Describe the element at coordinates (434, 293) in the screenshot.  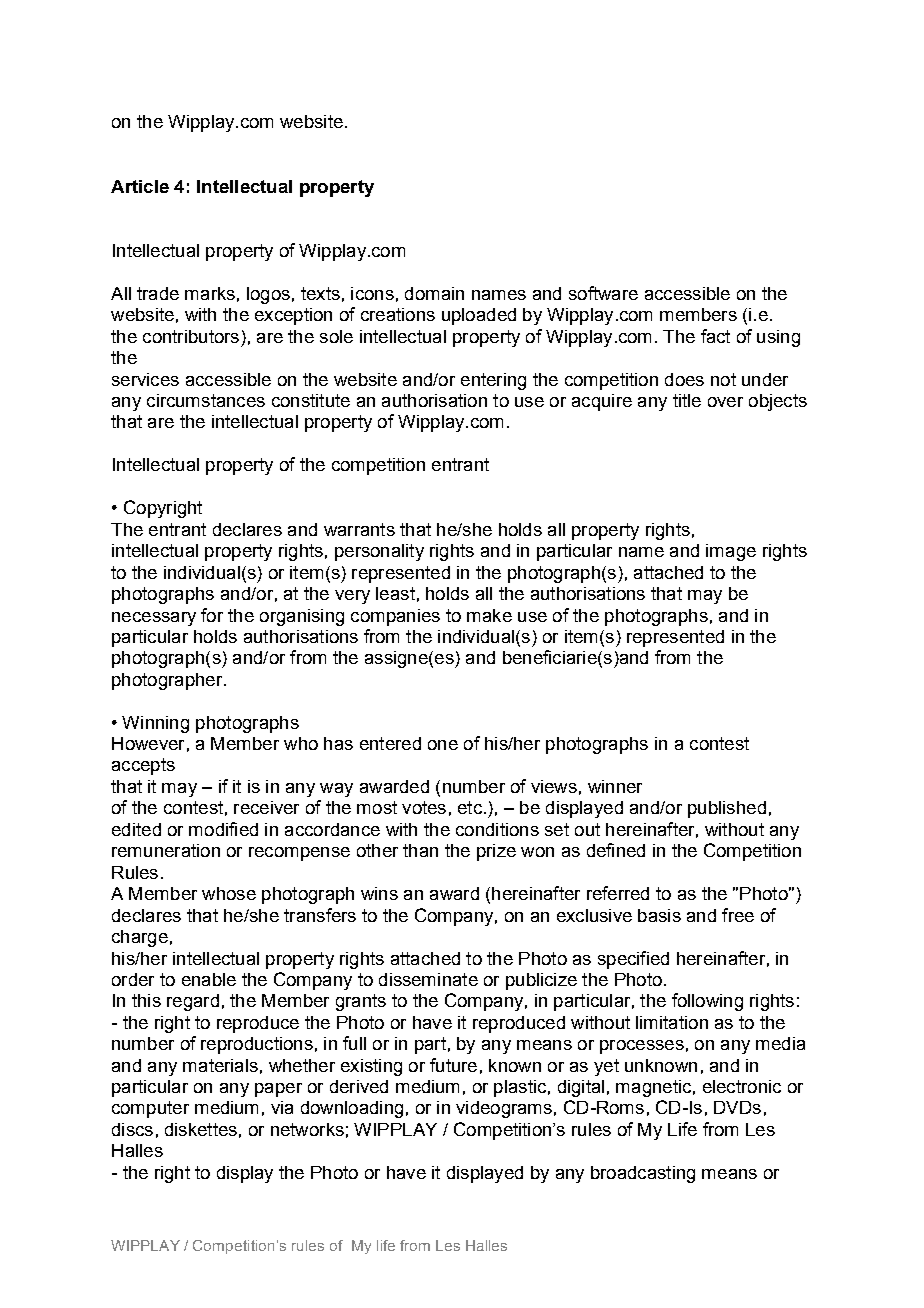
I see `domain` at that location.
